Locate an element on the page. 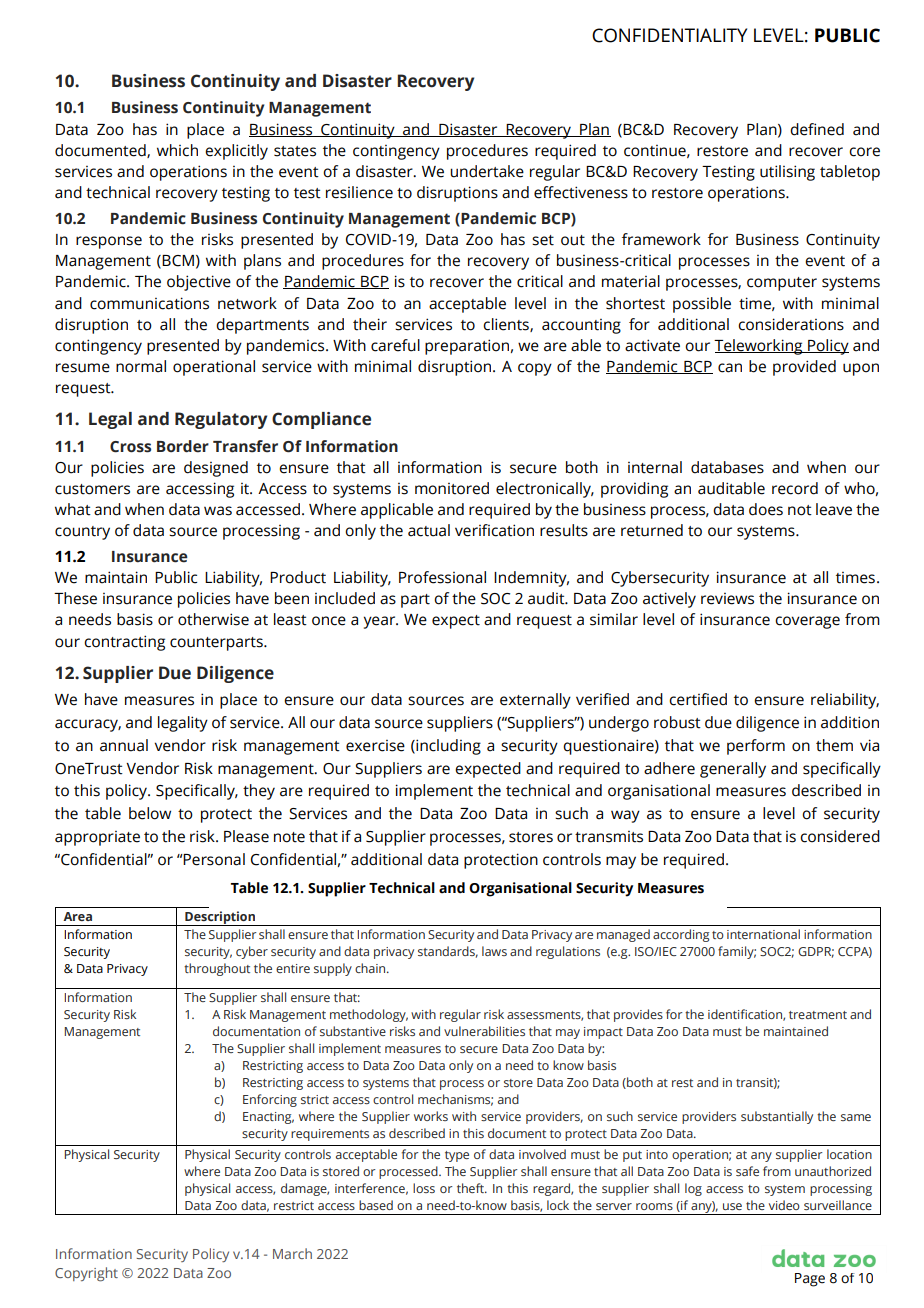  March is located at coordinates (292, 1253).
